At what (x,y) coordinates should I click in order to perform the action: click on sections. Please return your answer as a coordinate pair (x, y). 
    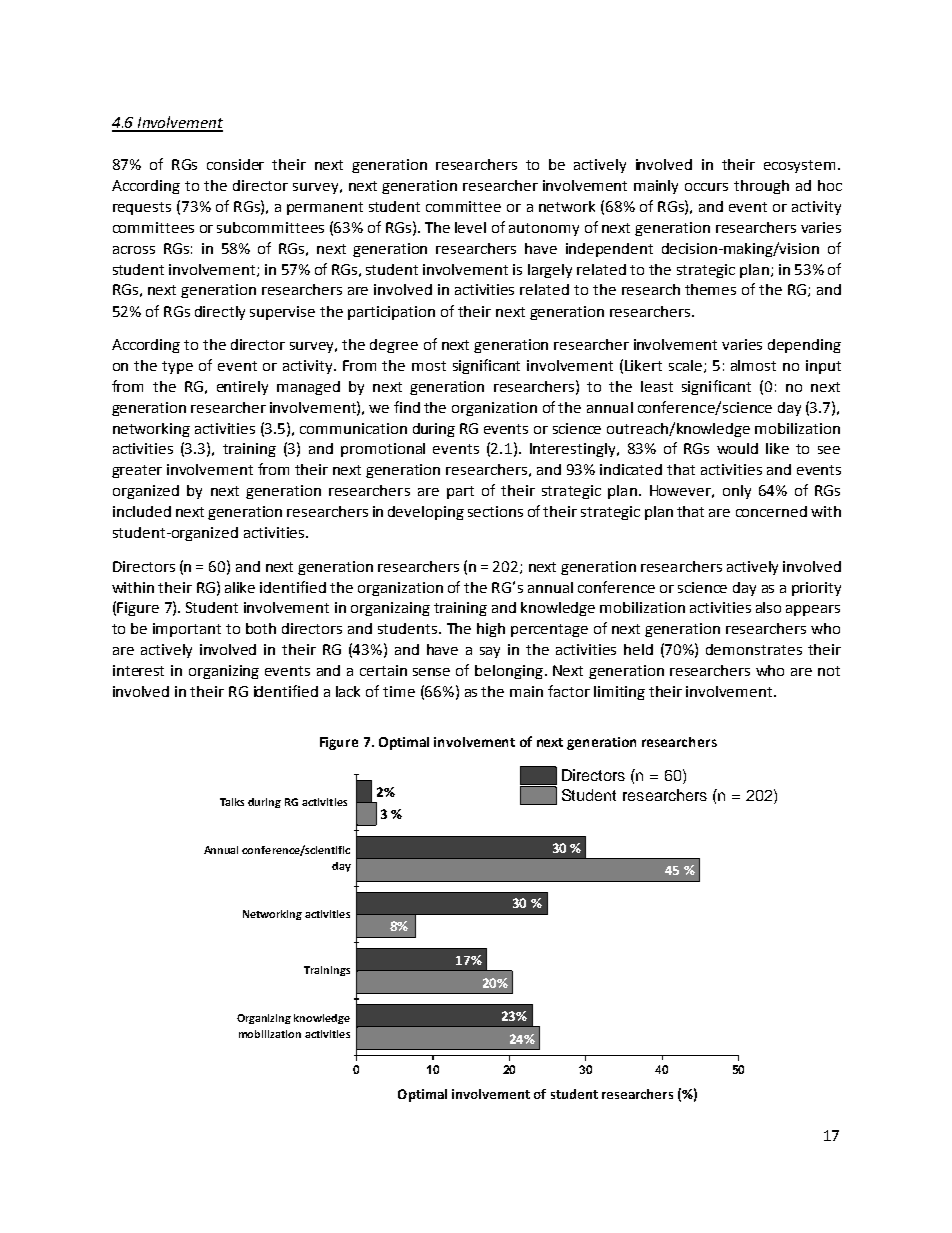
    Looking at the image, I should click on (495, 511).
